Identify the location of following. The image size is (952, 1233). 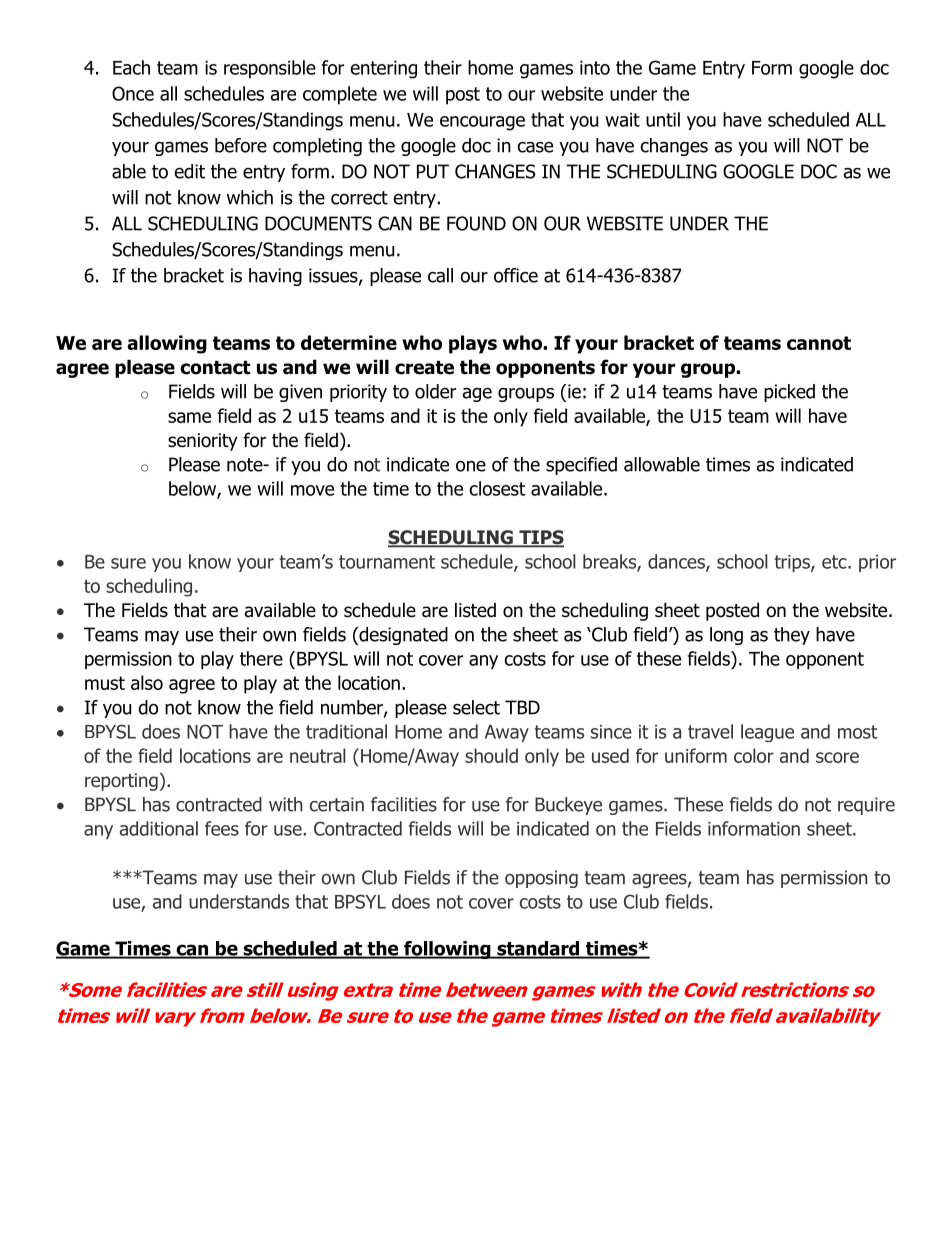
(447, 950).
